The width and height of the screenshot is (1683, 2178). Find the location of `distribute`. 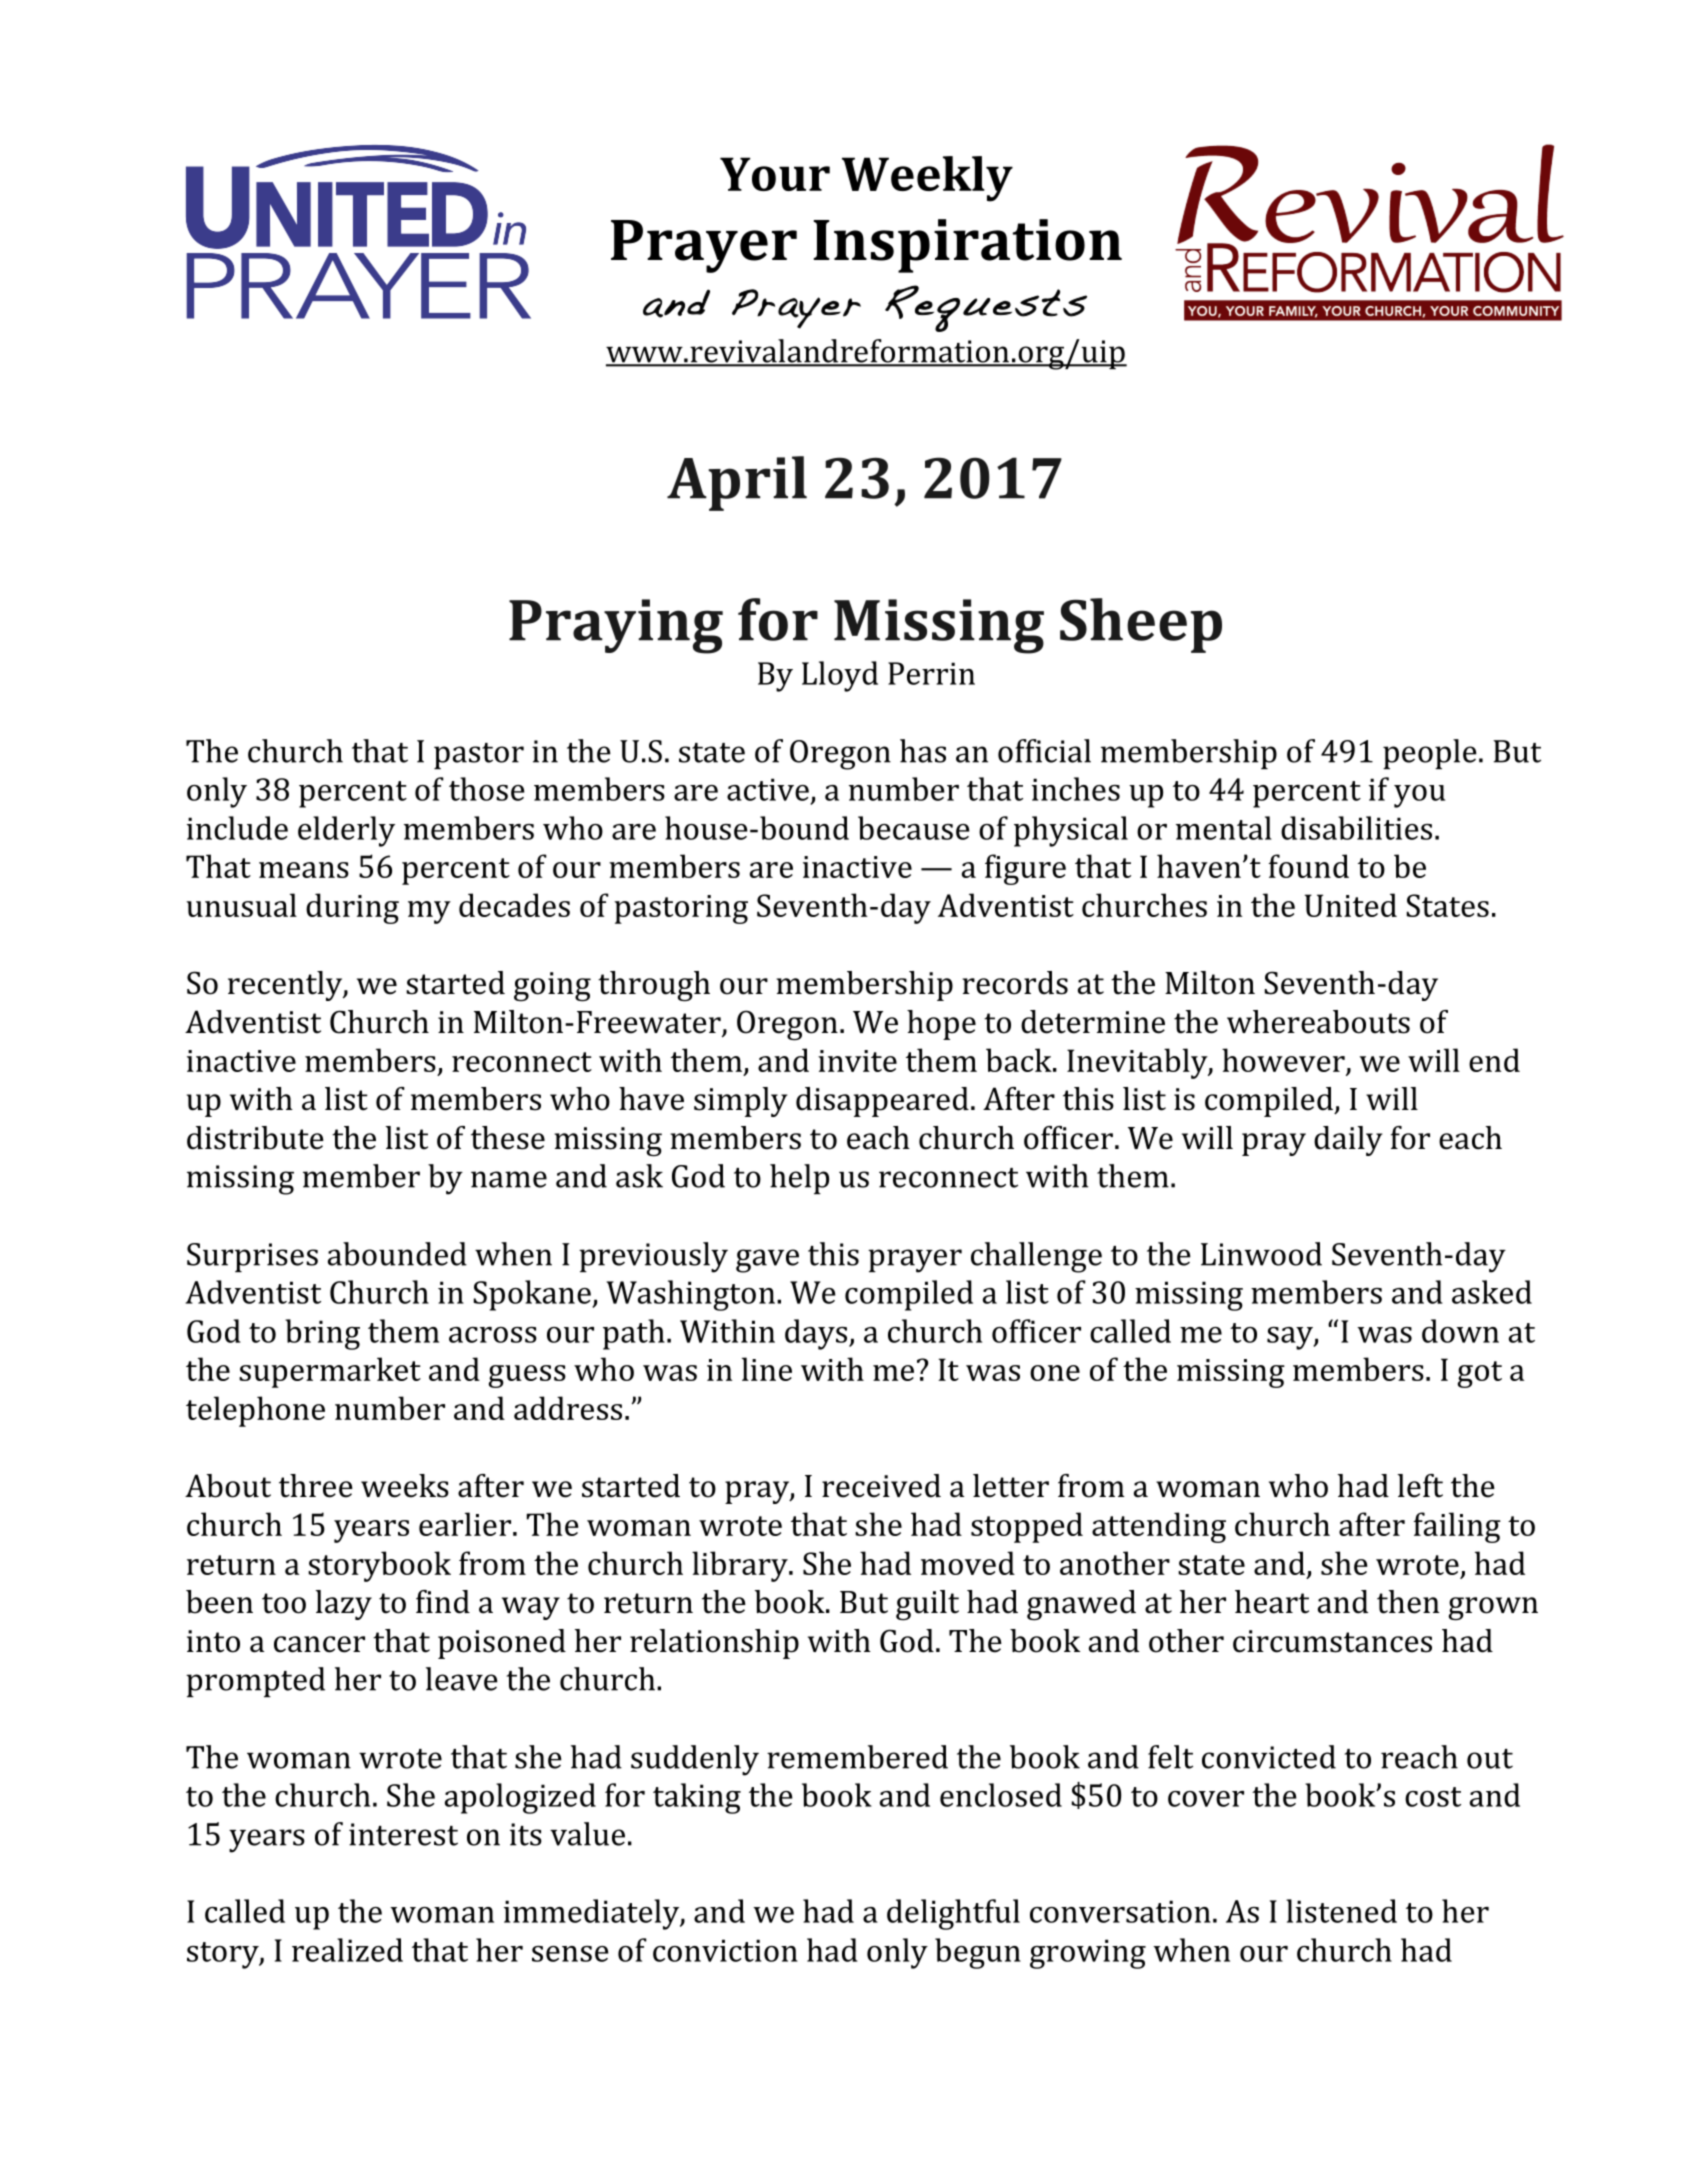

distribute is located at coordinates (255, 1138).
